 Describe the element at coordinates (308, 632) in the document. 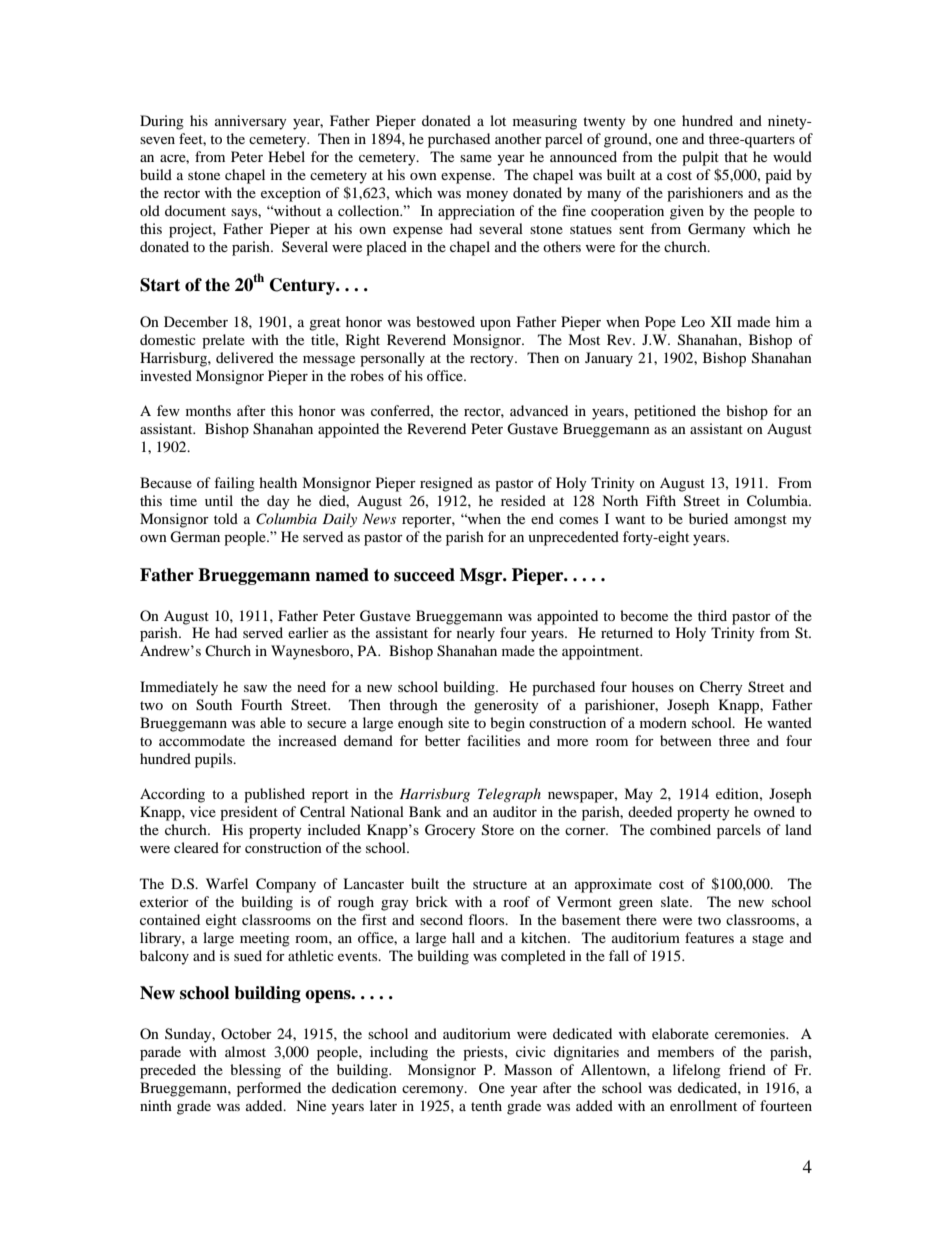

I see `earlier` at that location.
